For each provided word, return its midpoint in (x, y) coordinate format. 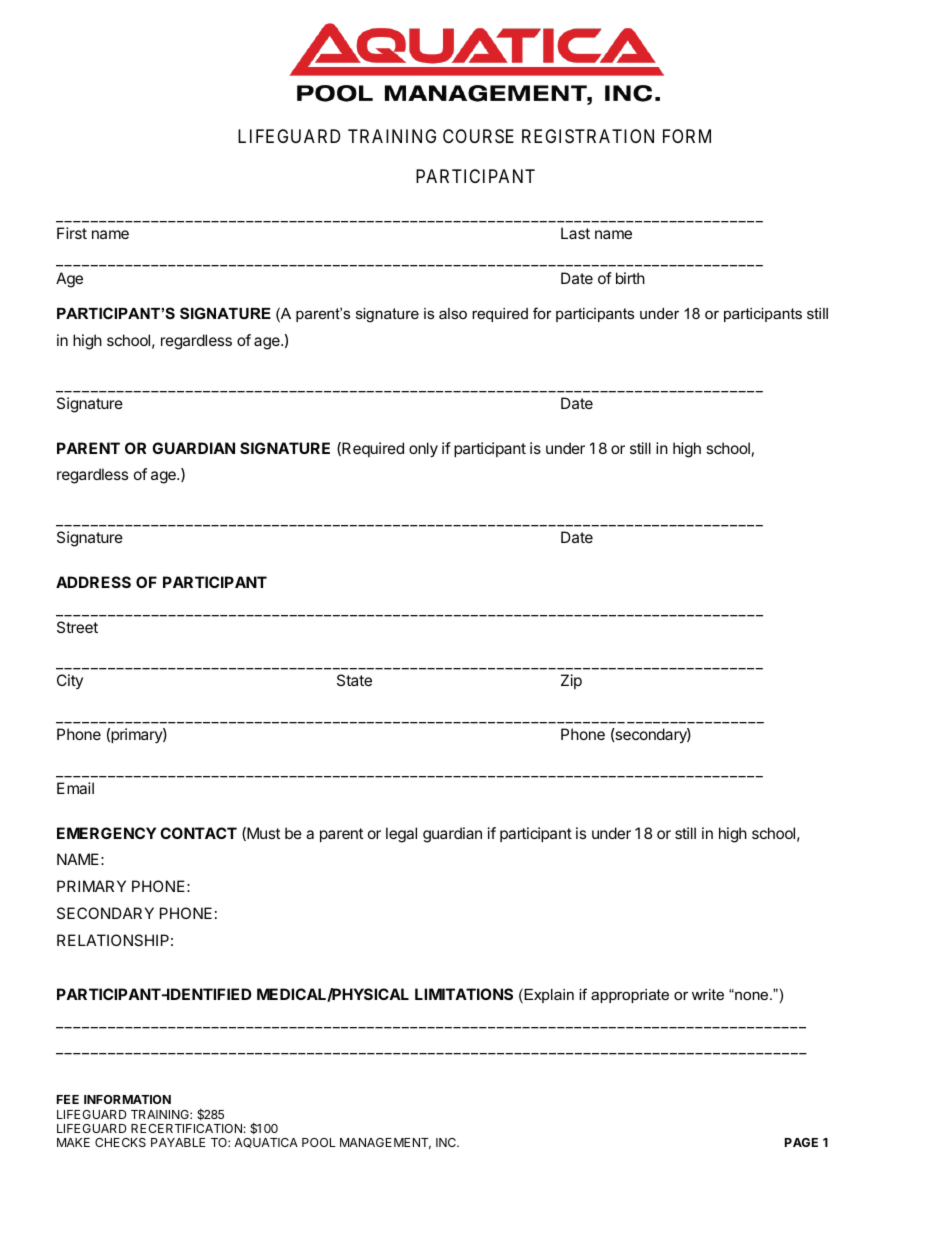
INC (447, 1142)
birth (630, 278)
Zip (571, 681)
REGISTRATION (588, 136)
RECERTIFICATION (186, 1128)
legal (401, 835)
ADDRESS (93, 582)
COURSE (478, 136)
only (423, 450)
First (72, 233)
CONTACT (198, 833)
